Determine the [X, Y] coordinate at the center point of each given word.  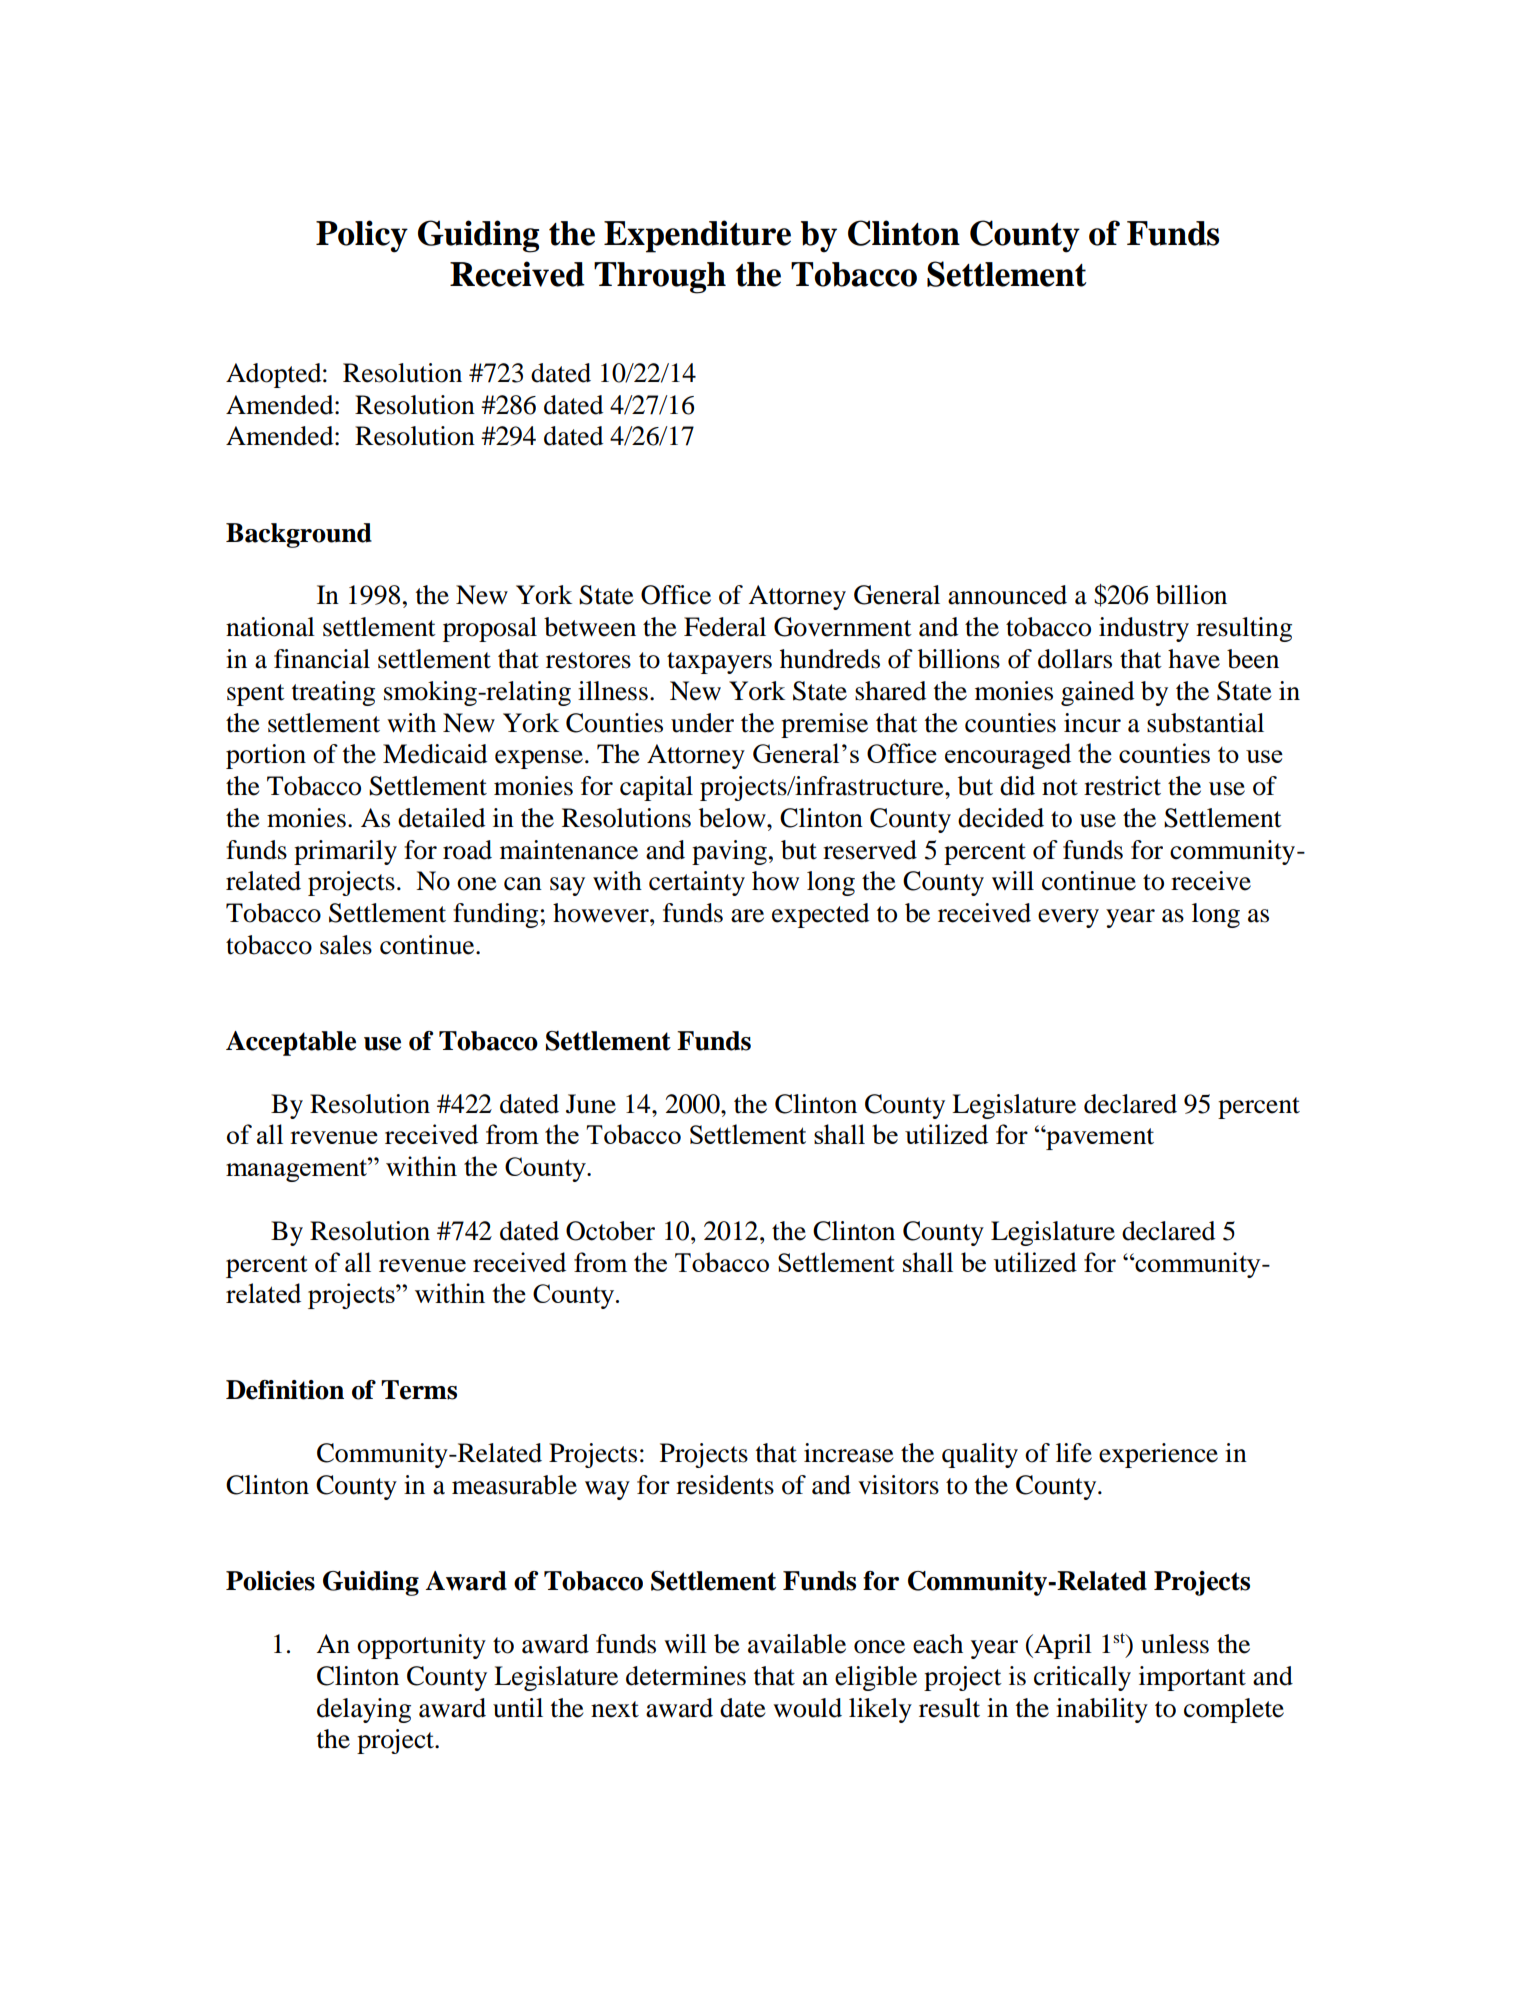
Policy [362, 236]
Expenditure [697, 236]
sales [346, 945]
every [1068, 918]
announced [1007, 595]
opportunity [421, 1646]
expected [820, 915]
